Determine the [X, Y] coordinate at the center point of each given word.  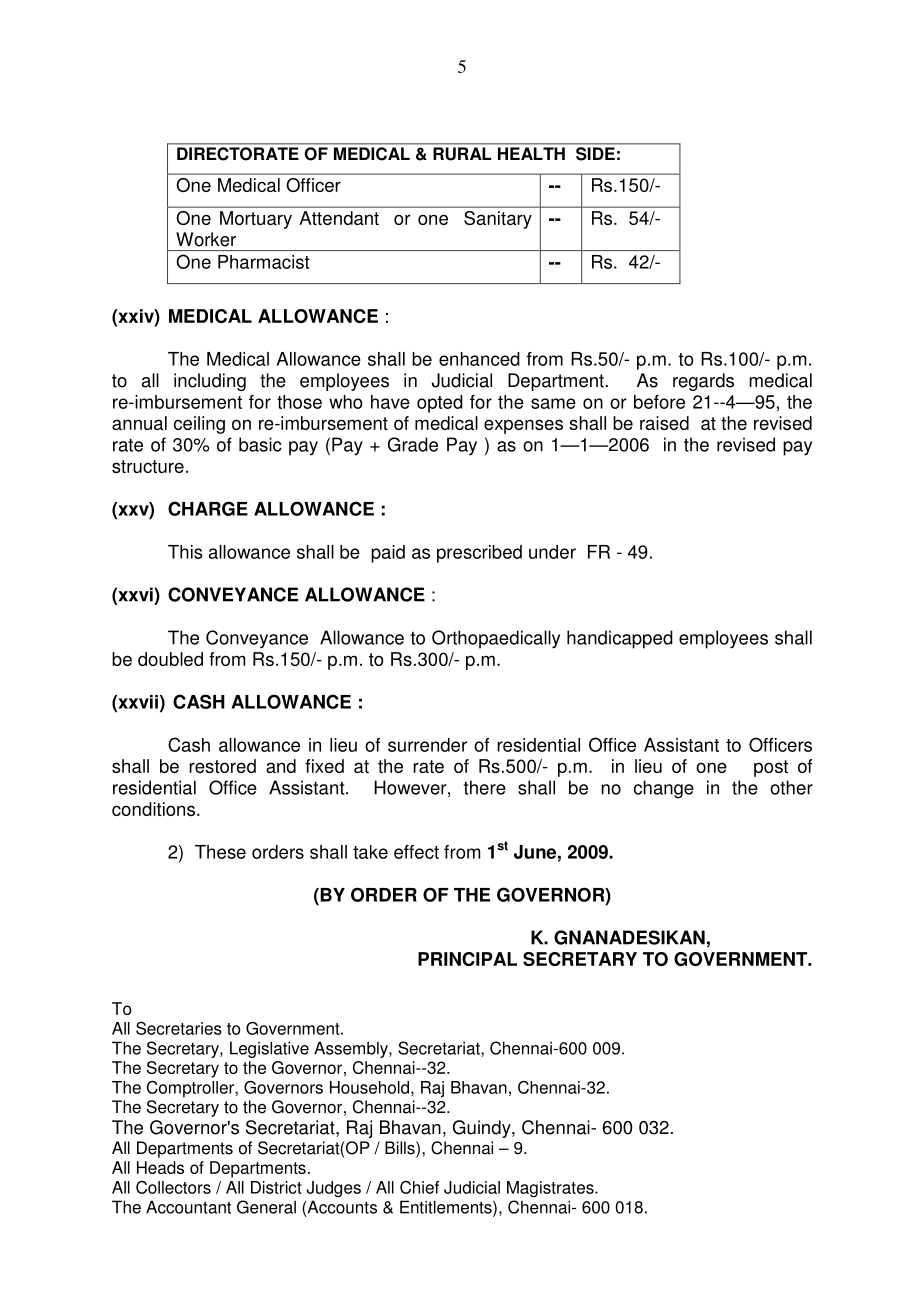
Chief [419, 1187]
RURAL [462, 154]
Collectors [173, 1187]
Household [369, 1087]
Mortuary [256, 220]
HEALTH [531, 153]
